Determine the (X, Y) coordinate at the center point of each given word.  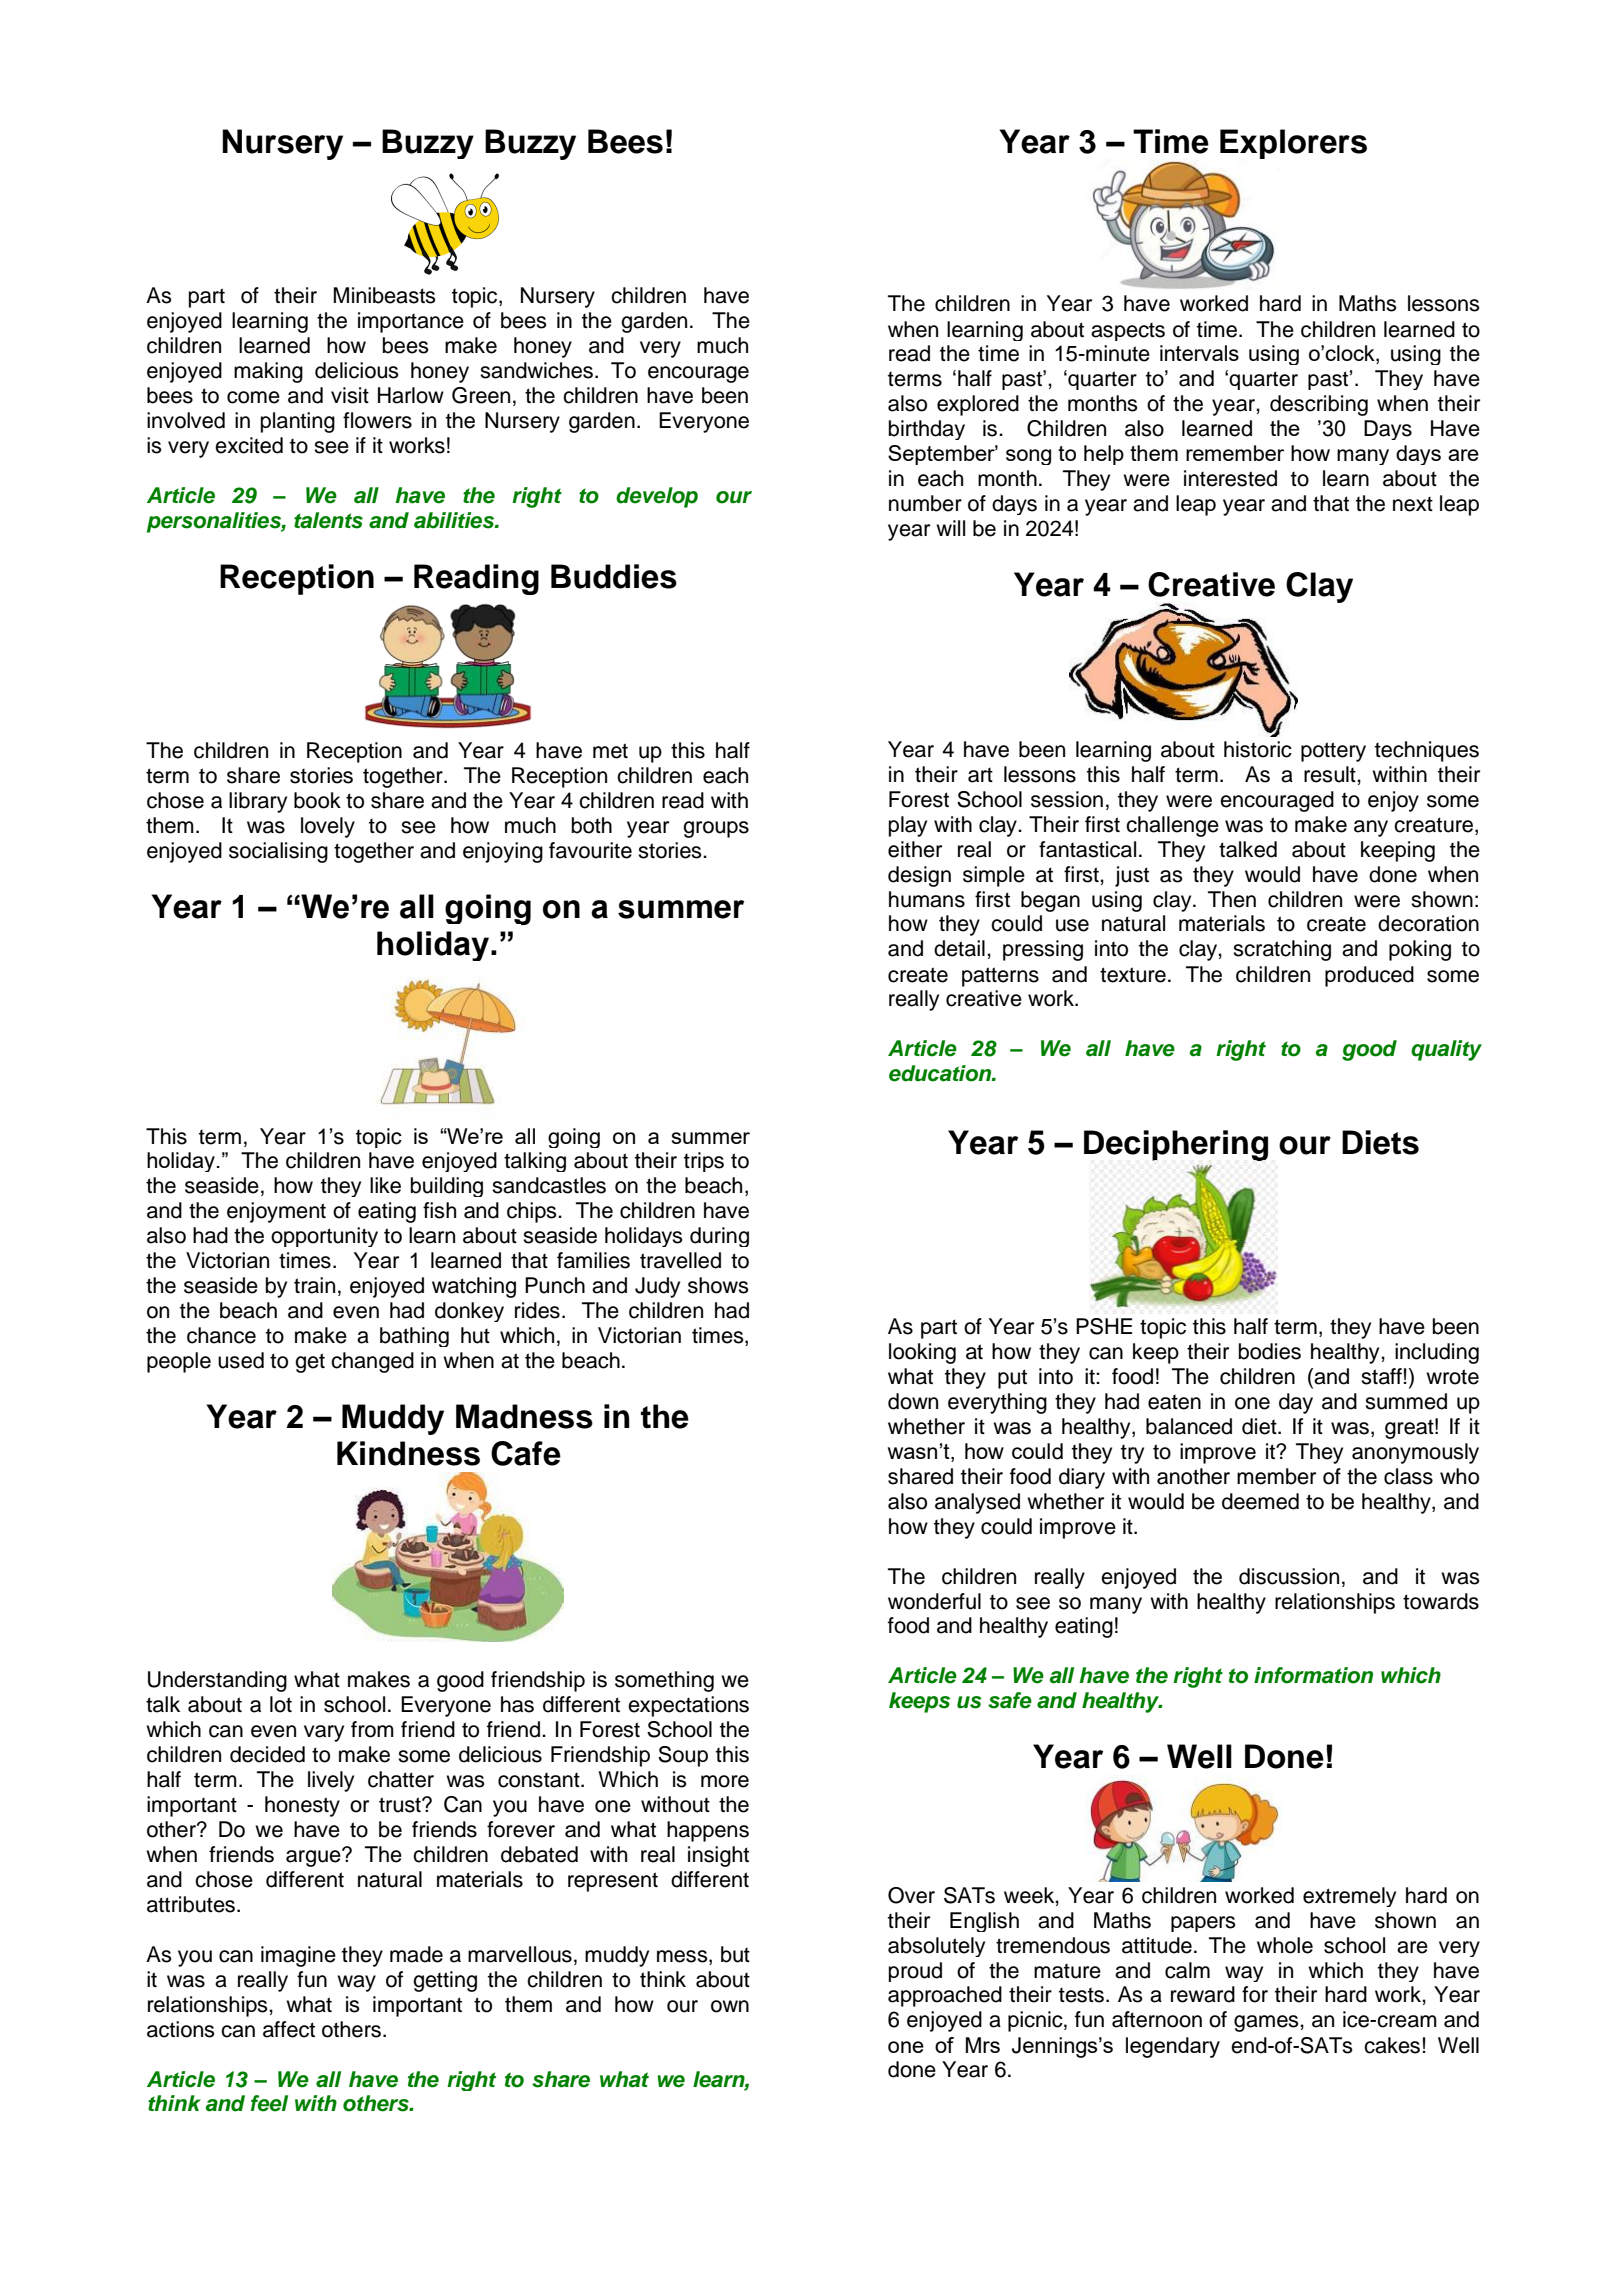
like (385, 1185)
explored (978, 405)
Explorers (1293, 144)
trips (704, 1162)
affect (289, 2029)
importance (411, 322)
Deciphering (1176, 1145)
